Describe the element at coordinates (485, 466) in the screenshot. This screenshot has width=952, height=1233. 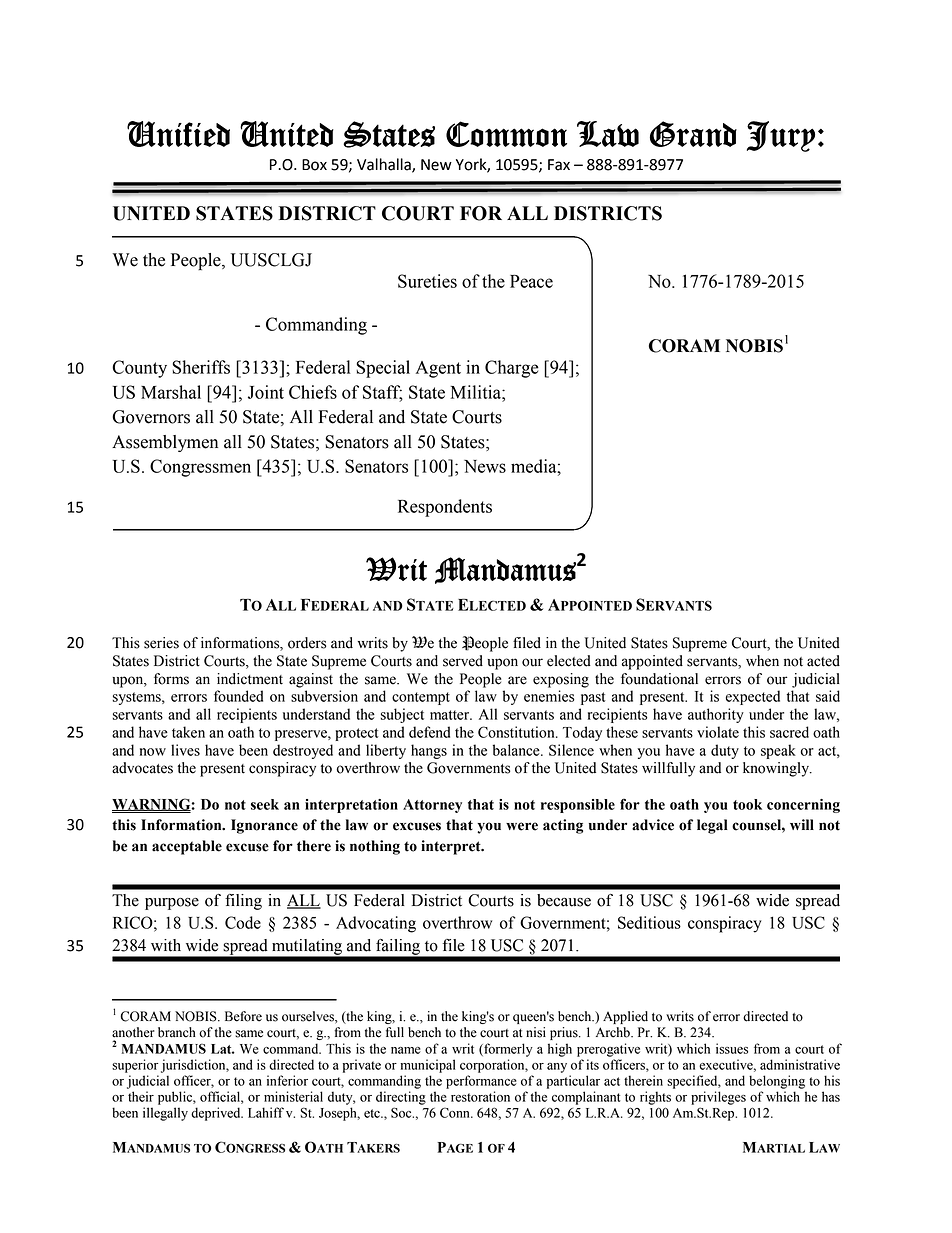
I see `News` at that location.
